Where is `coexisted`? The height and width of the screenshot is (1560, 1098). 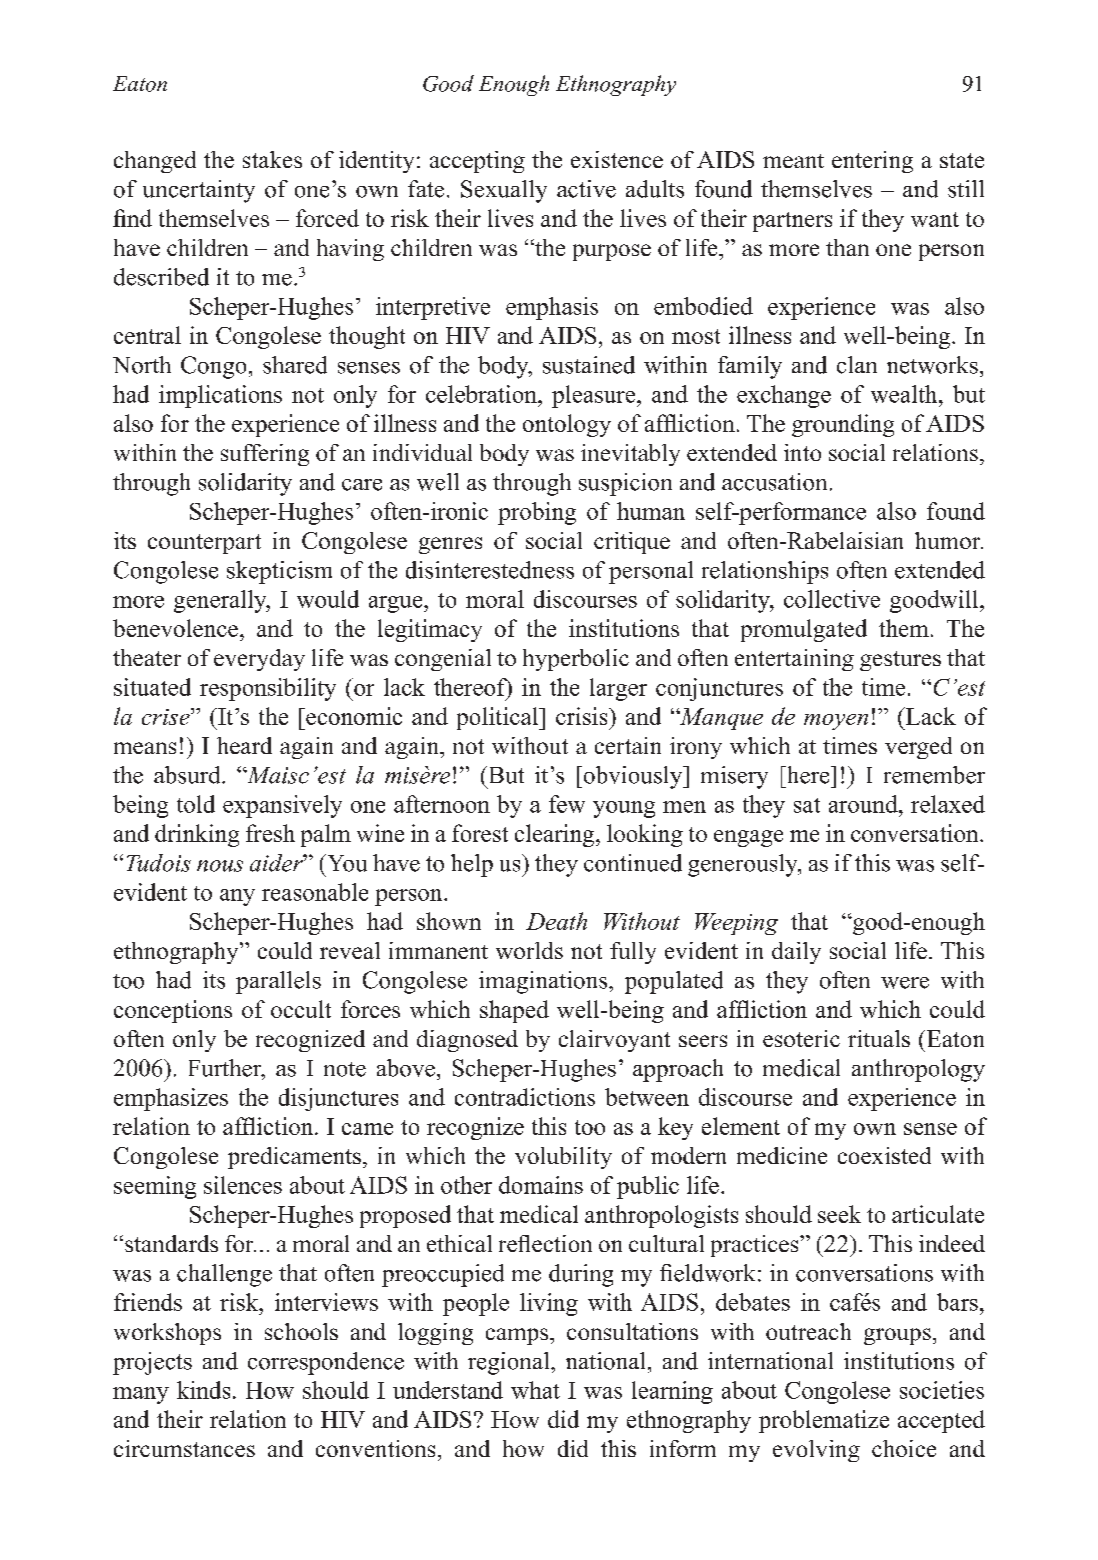 coexisted is located at coordinates (884, 1155).
